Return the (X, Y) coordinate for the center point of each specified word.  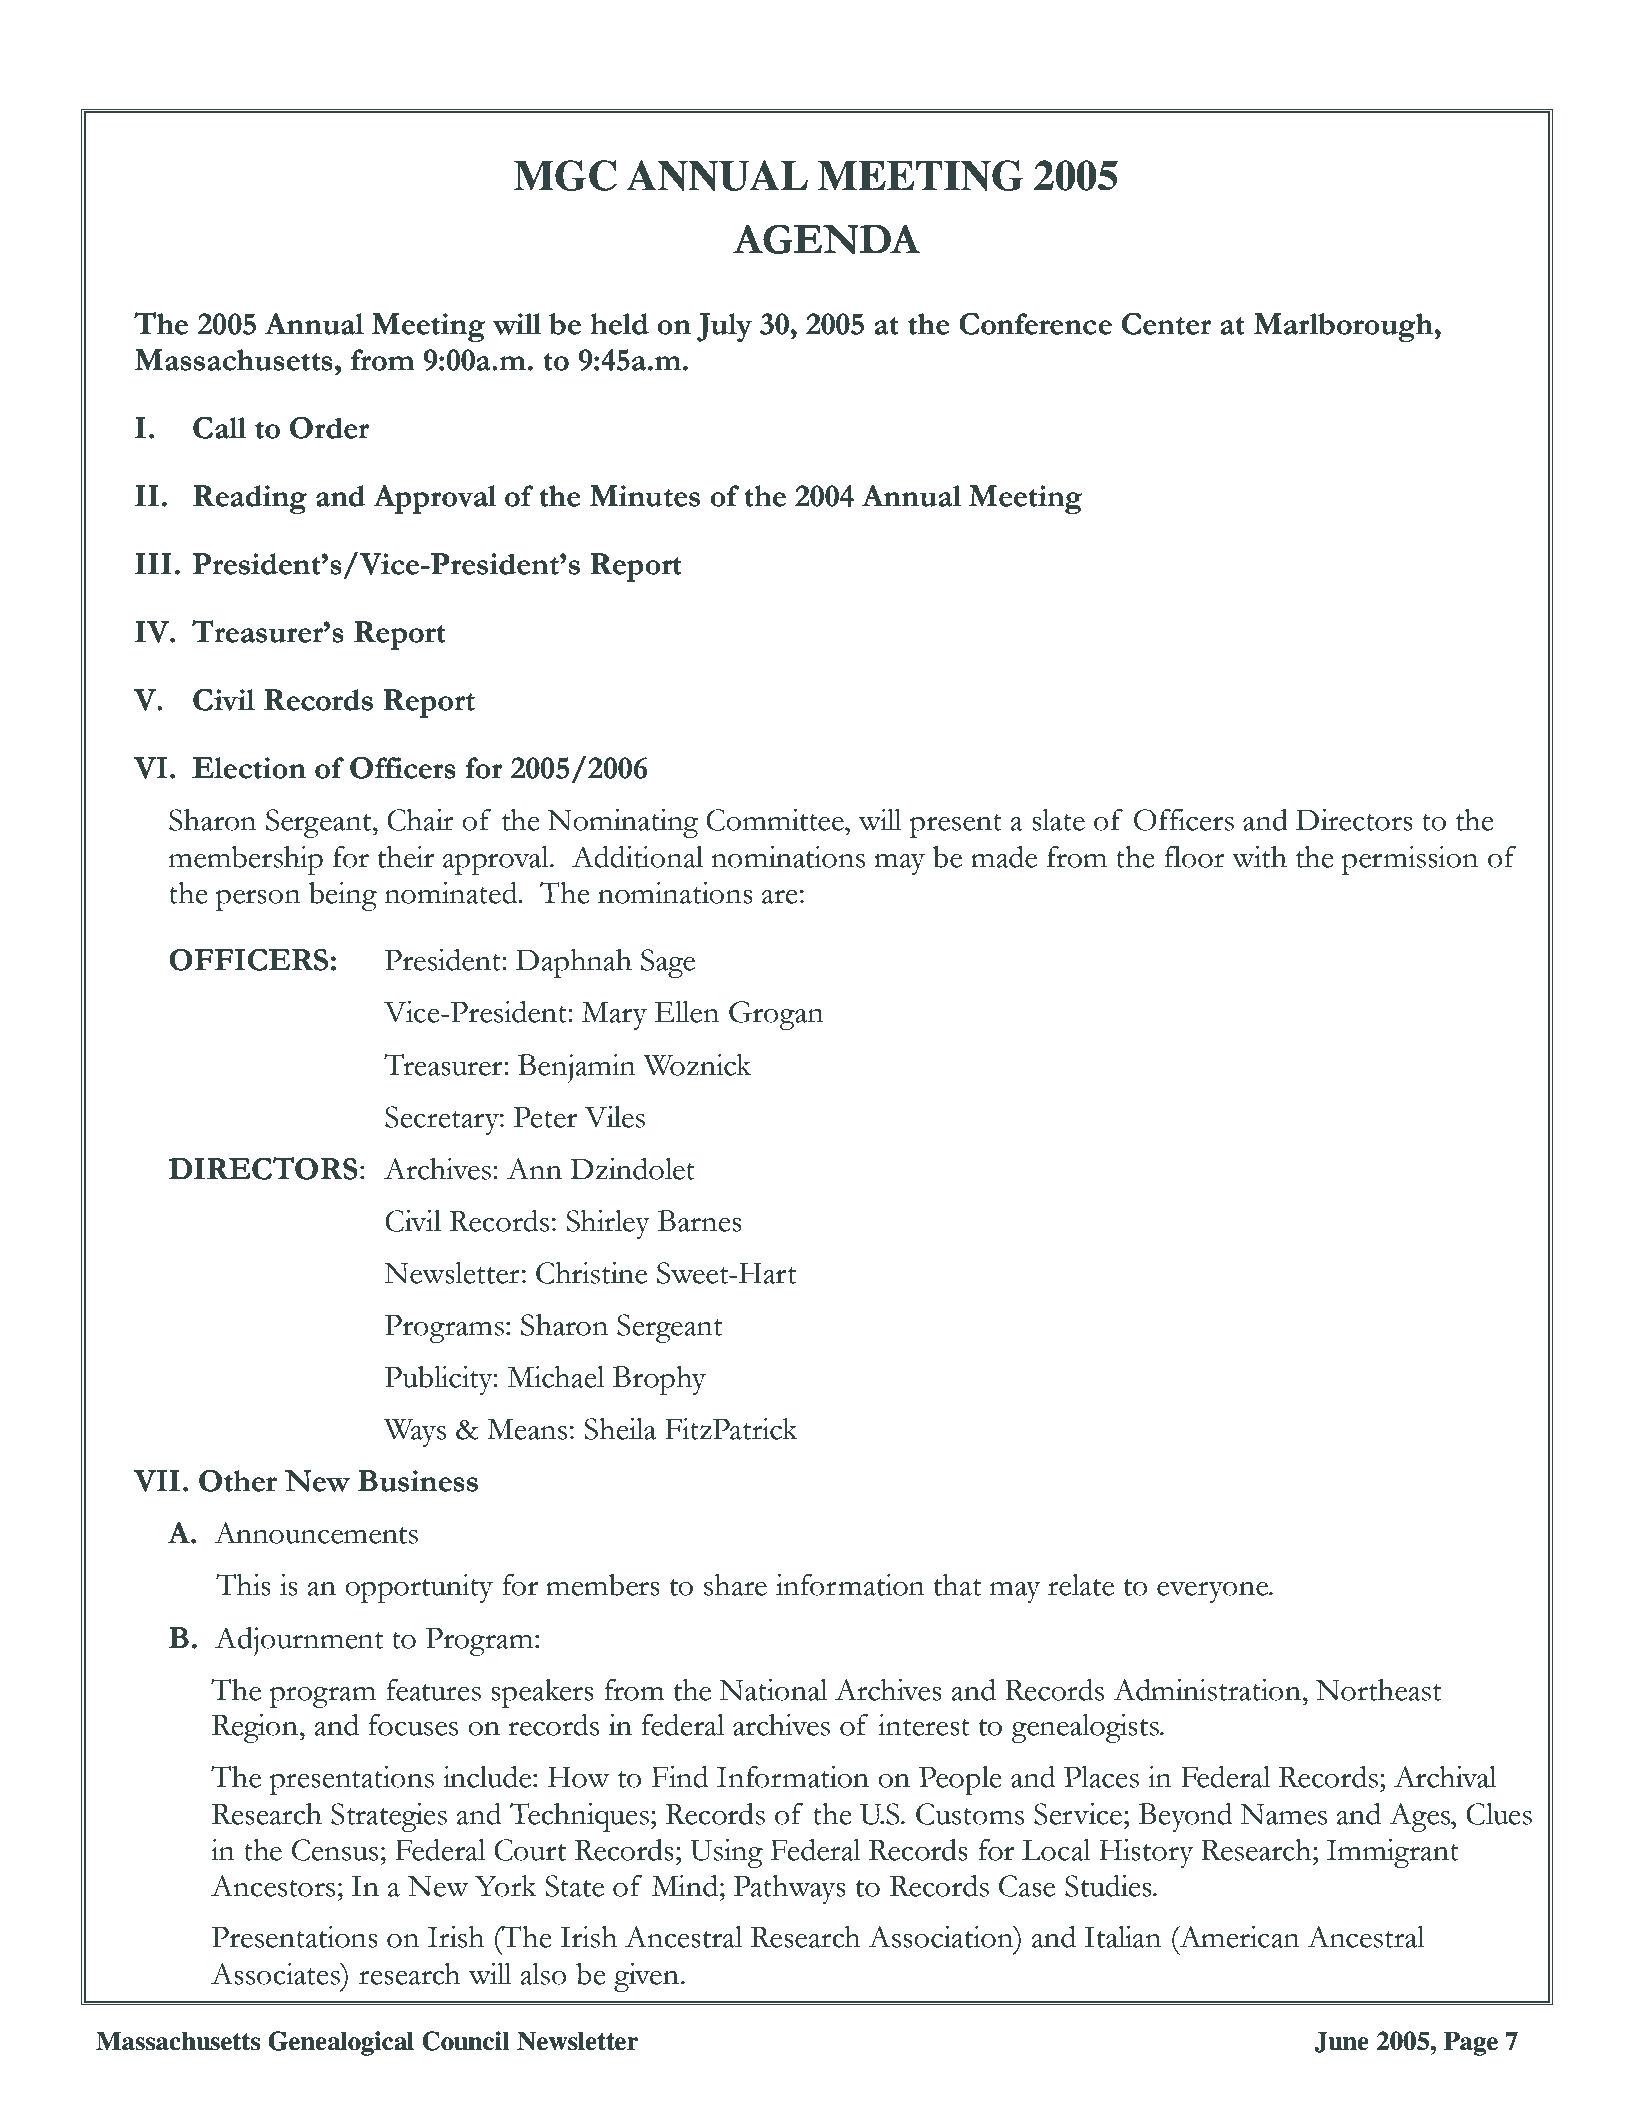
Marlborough (1344, 327)
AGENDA (826, 239)
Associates (276, 1974)
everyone (1213, 1592)
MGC (565, 175)
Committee (776, 820)
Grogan (776, 1015)
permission (1410, 860)
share (735, 1585)
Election (249, 768)
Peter (545, 1117)
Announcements (316, 1533)
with (1259, 857)
